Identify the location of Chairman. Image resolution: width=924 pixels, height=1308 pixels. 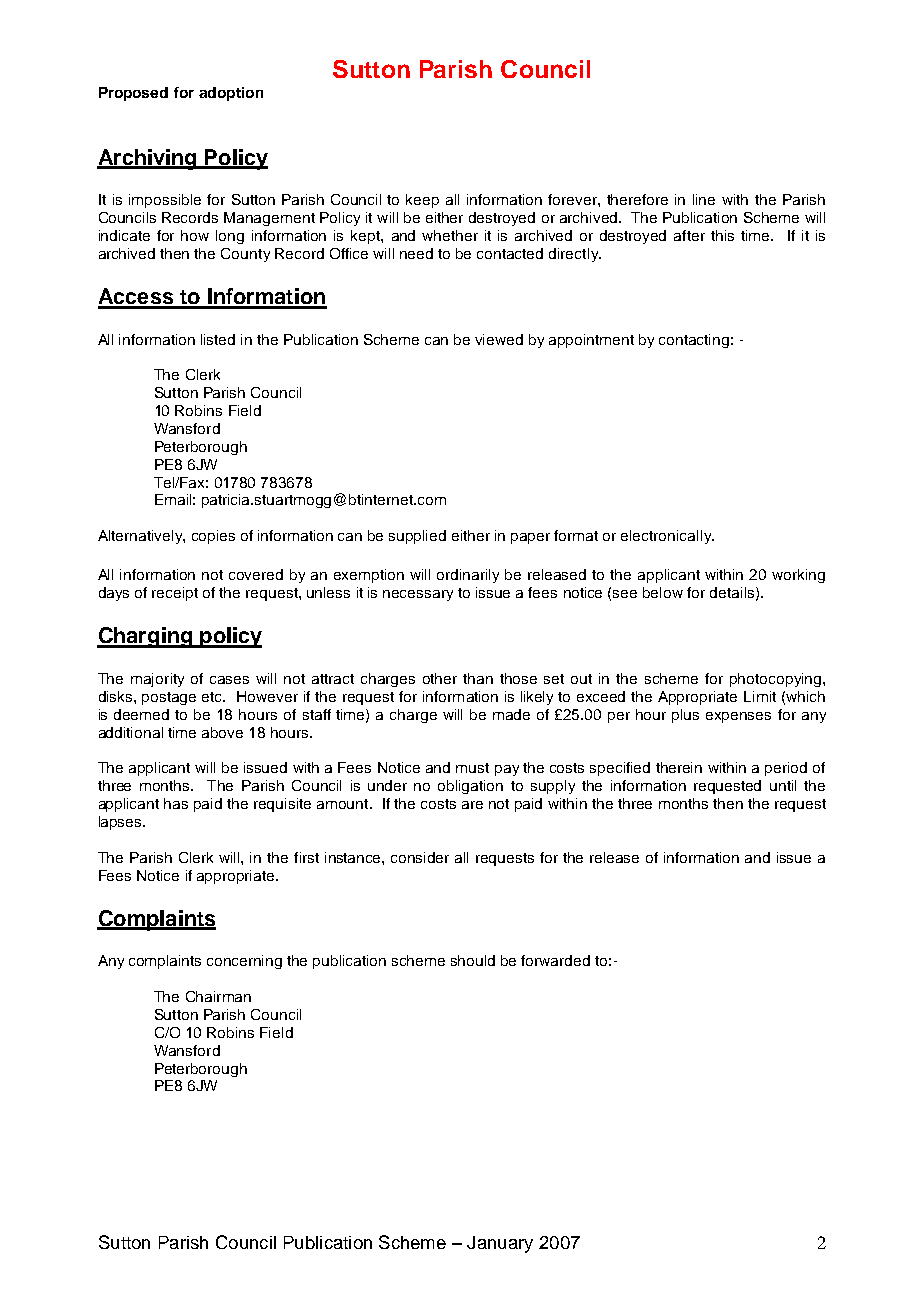
(218, 996).
